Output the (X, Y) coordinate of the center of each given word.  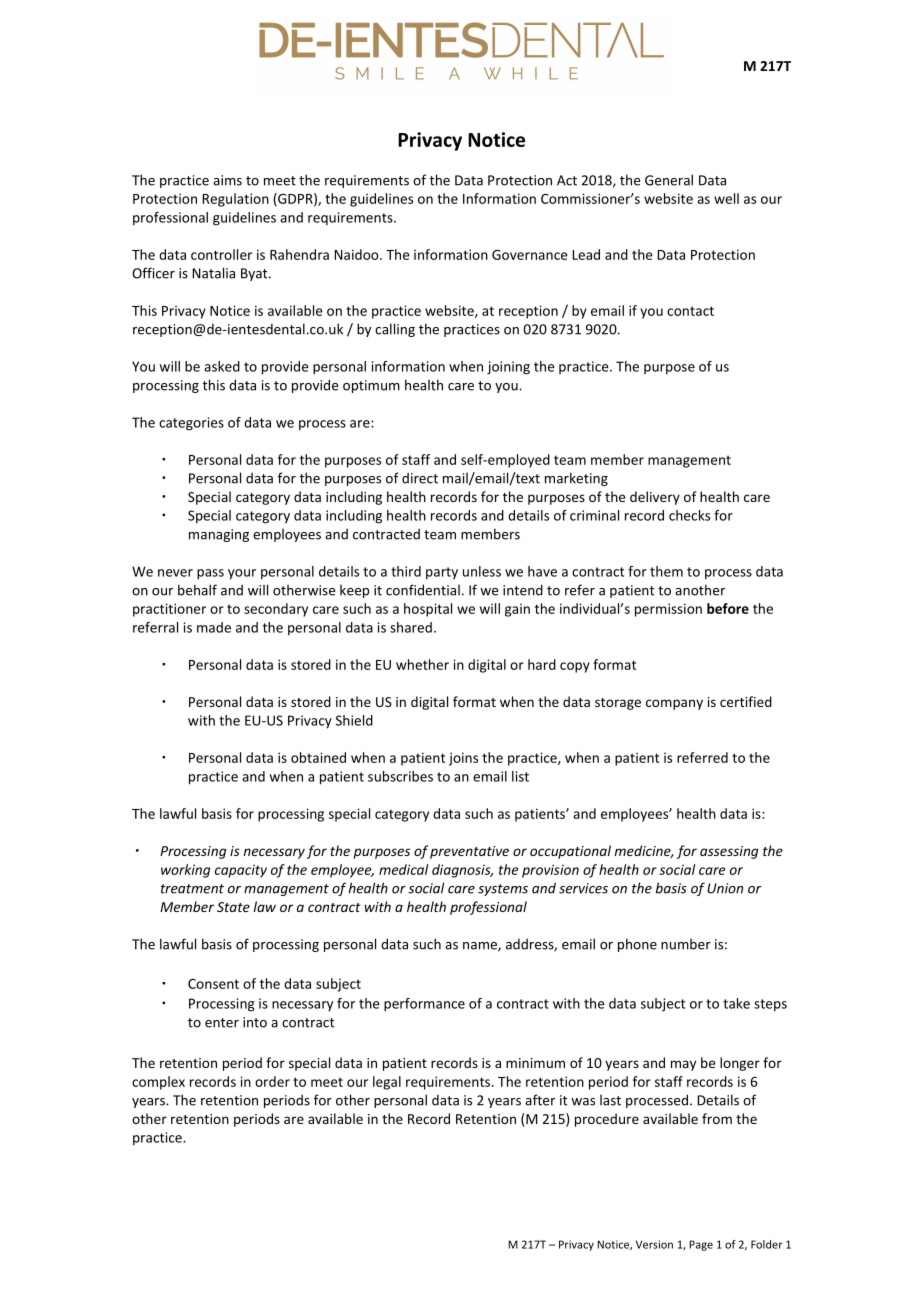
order (272, 1081)
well (726, 198)
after (540, 1100)
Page (701, 1245)
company (674, 704)
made (214, 627)
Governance (530, 255)
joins (463, 759)
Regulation (235, 200)
